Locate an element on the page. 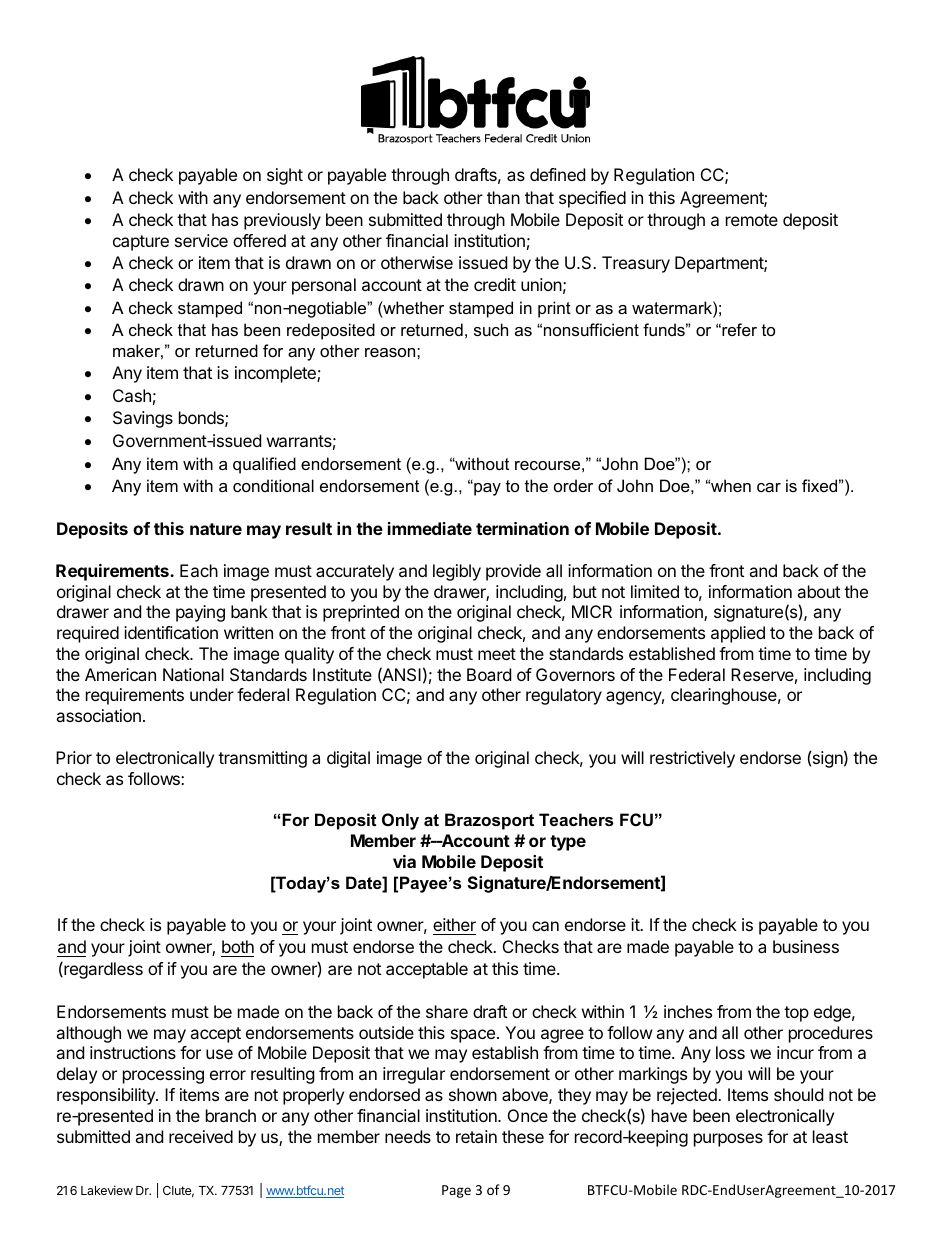  both is located at coordinates (238, 946).
